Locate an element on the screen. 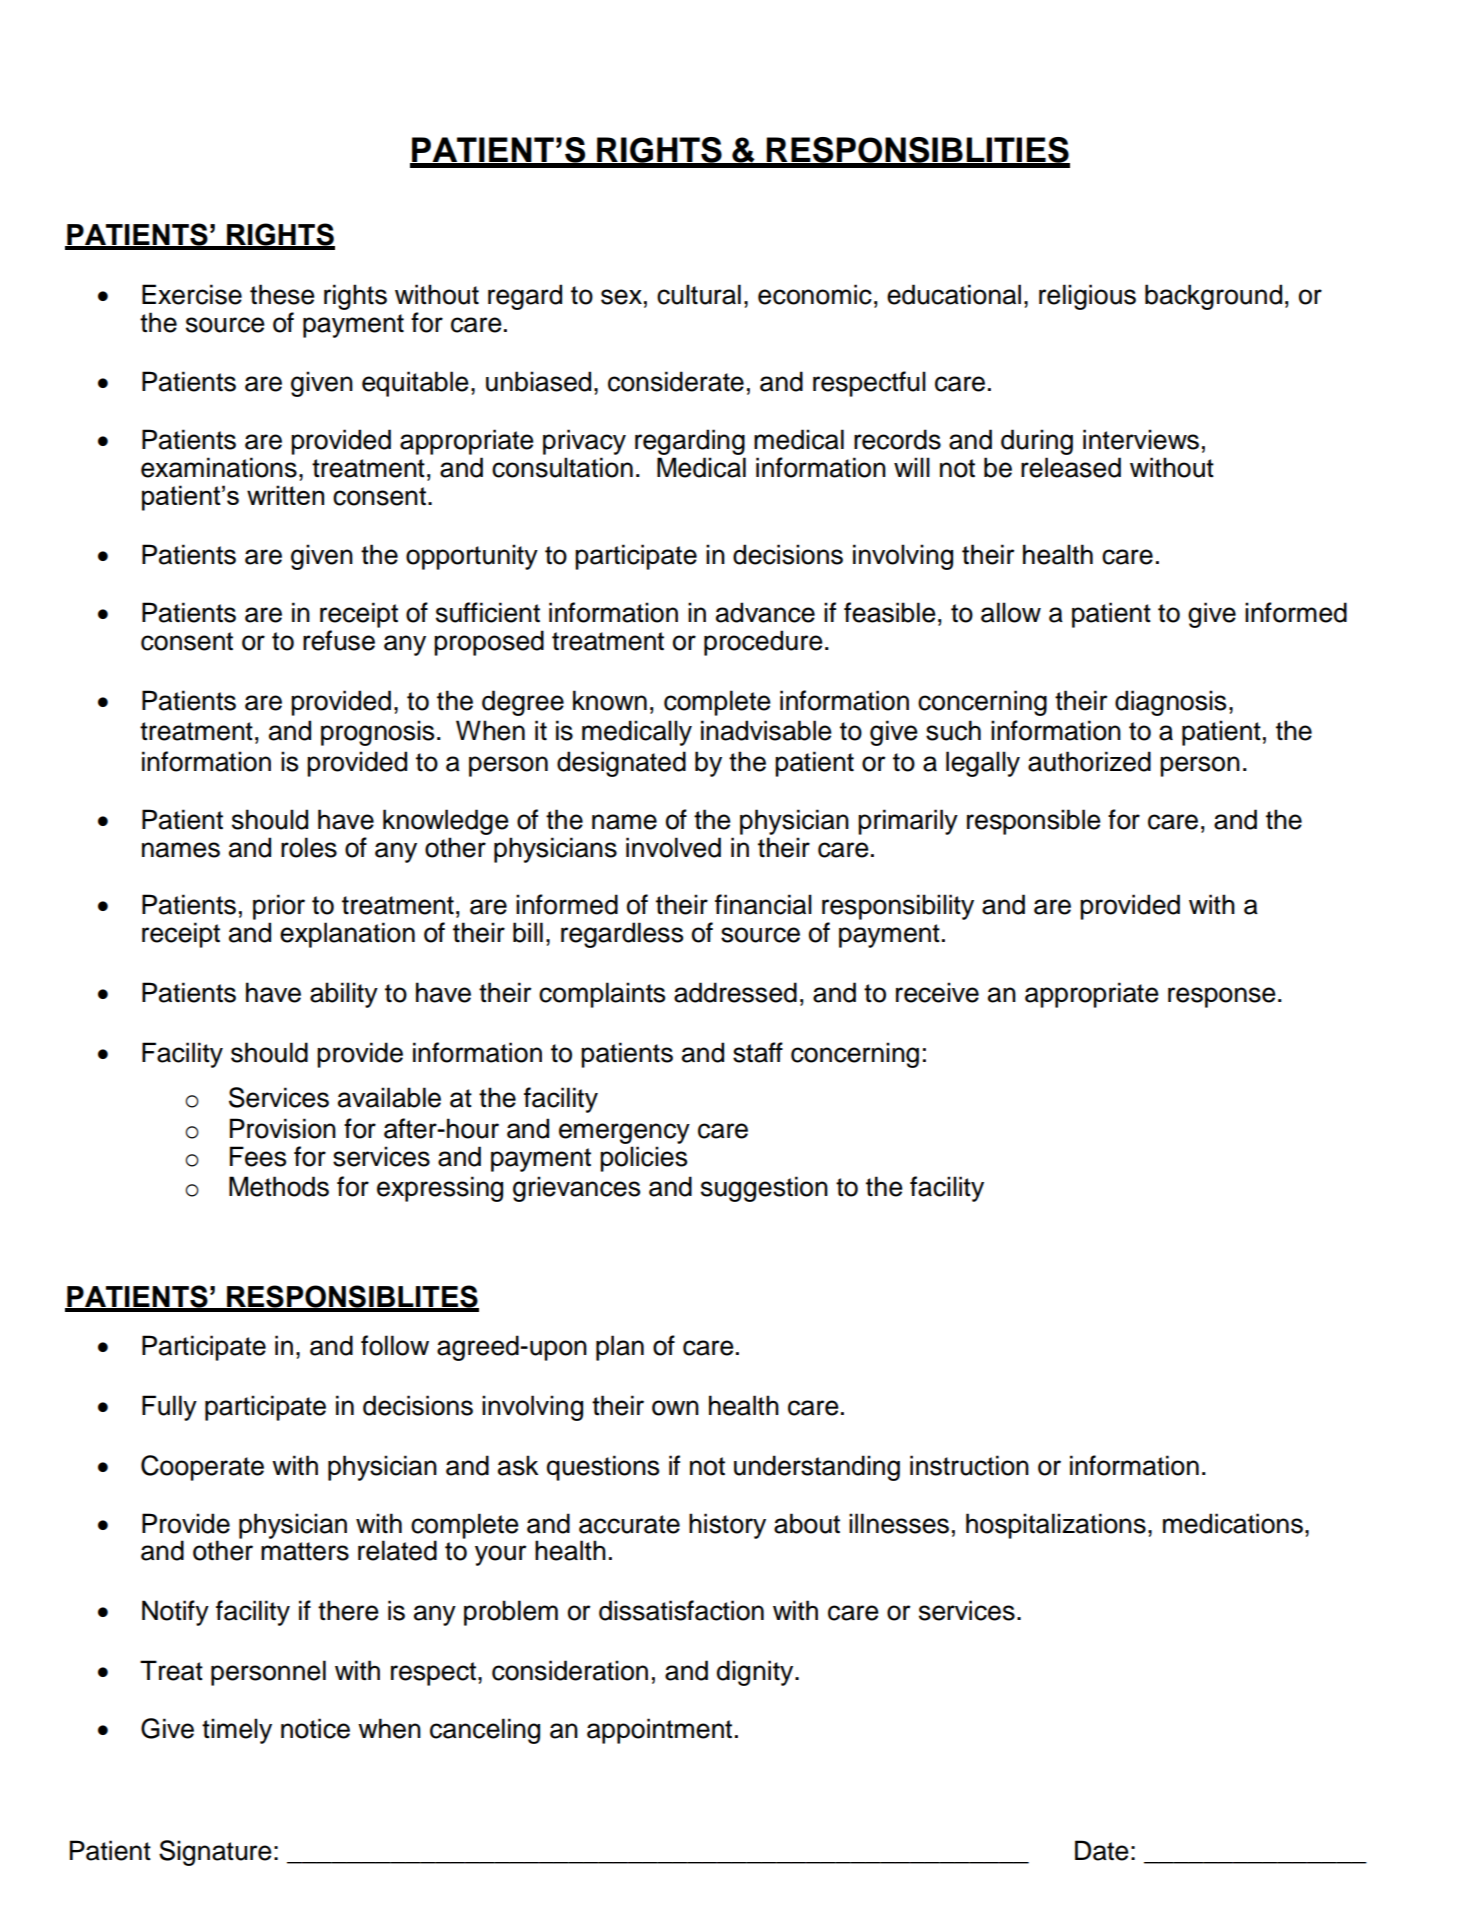 This screenshot has width=1483, height=1919. religious is located at coordinates (1087, 297).
